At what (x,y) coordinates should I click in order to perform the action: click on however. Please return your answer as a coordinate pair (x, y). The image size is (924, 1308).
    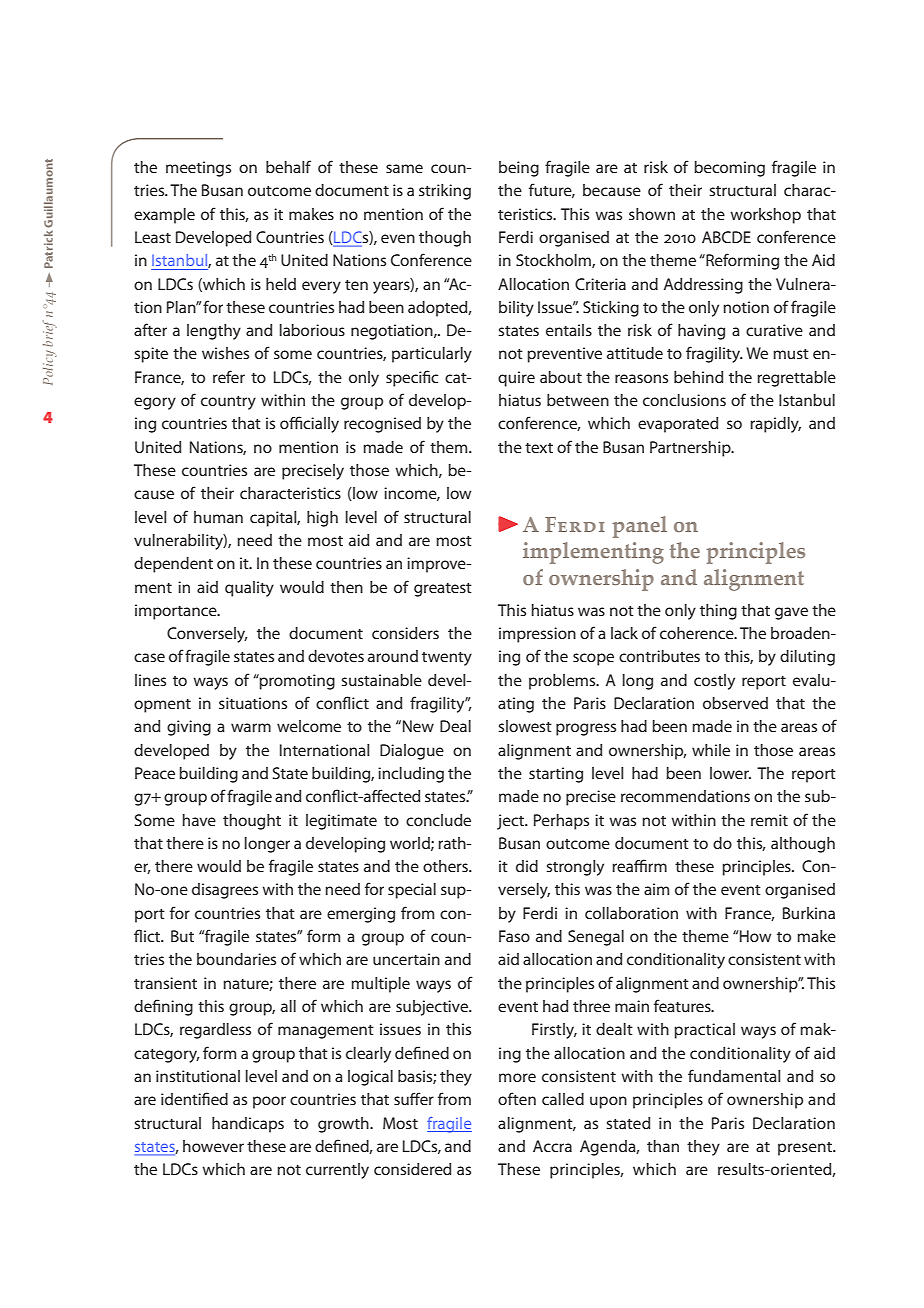
    Looking at the image, I should click on (213, 1146).
